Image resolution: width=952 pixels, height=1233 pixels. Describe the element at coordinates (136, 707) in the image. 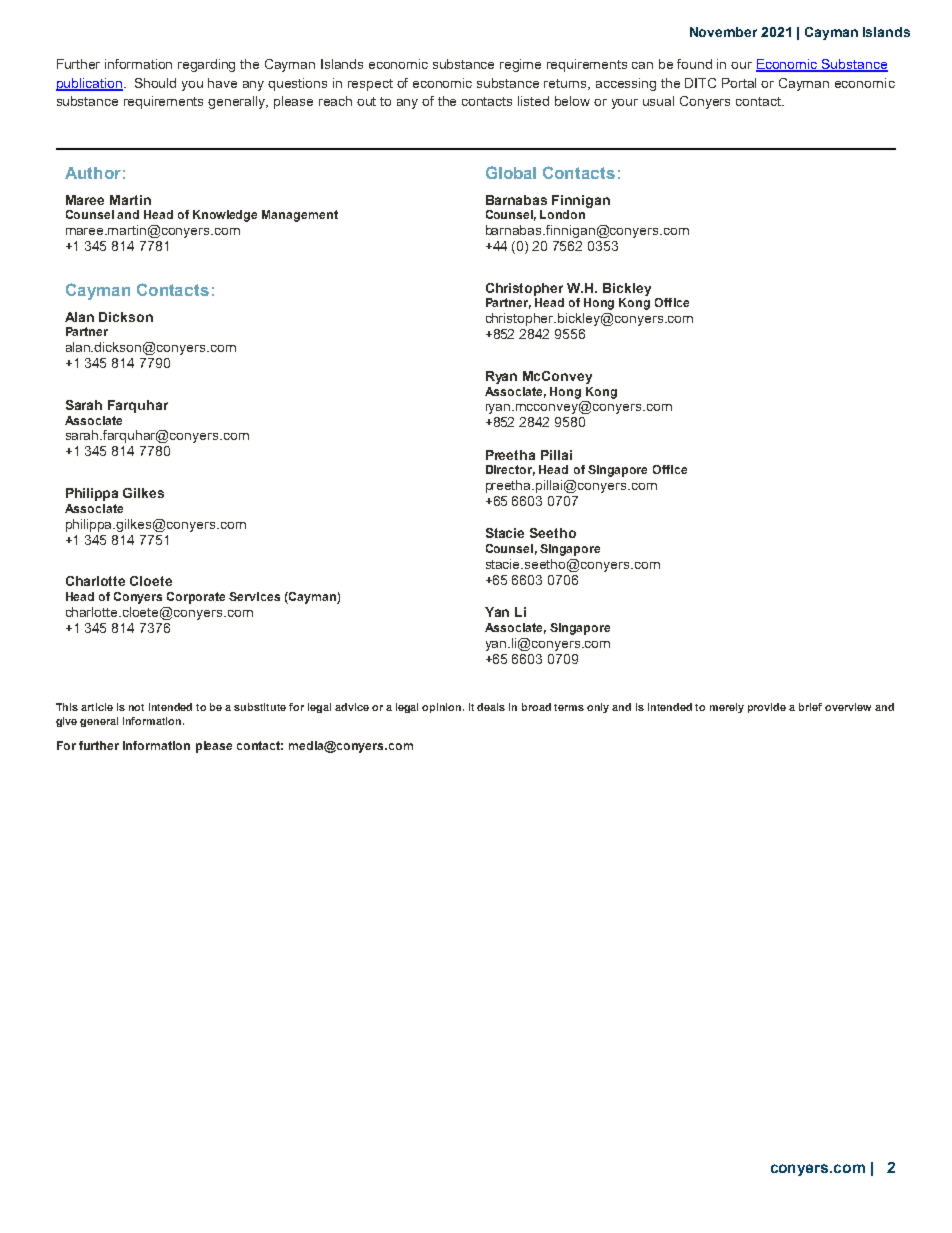

I see `not` at that location.
